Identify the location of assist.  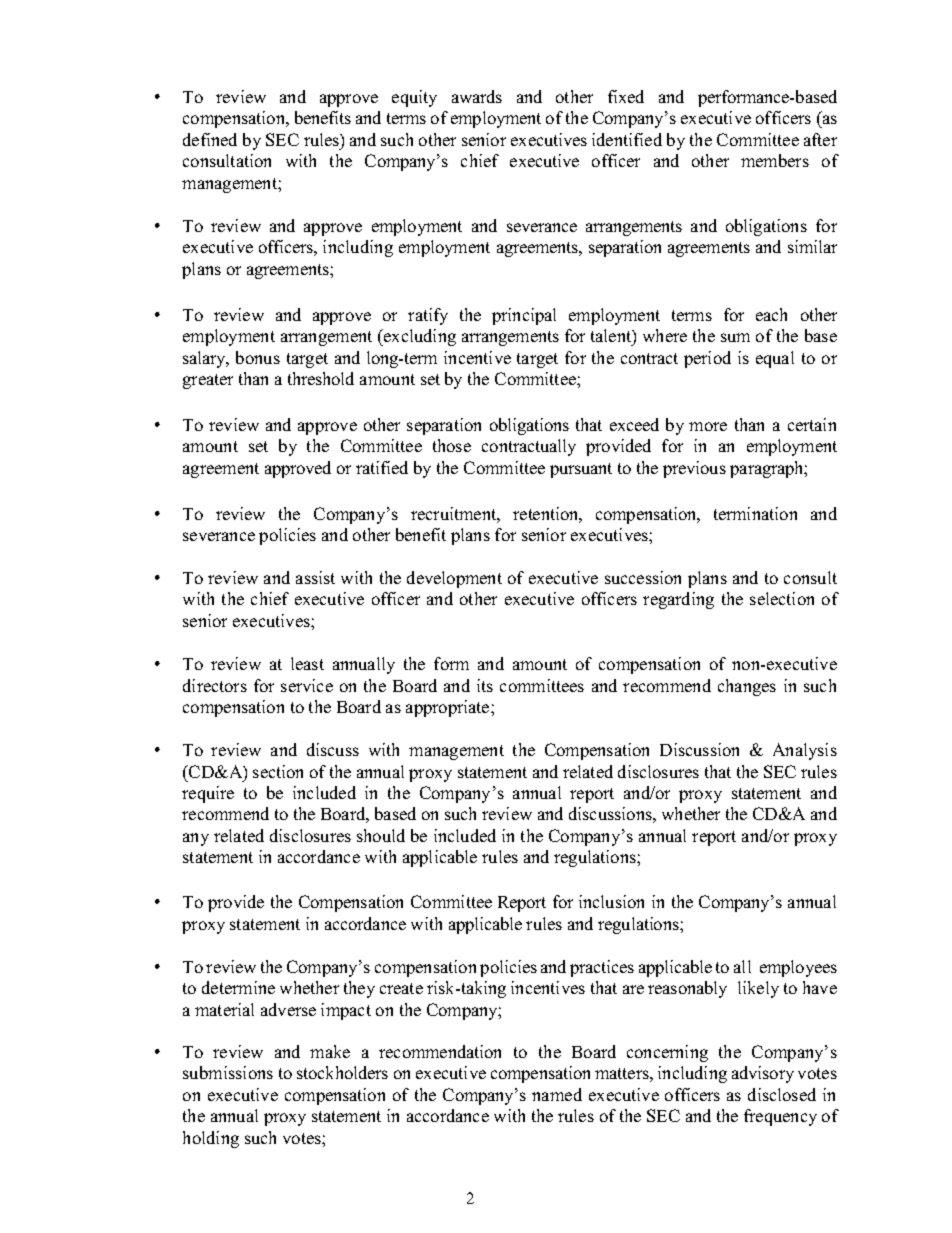
(315, 577).
